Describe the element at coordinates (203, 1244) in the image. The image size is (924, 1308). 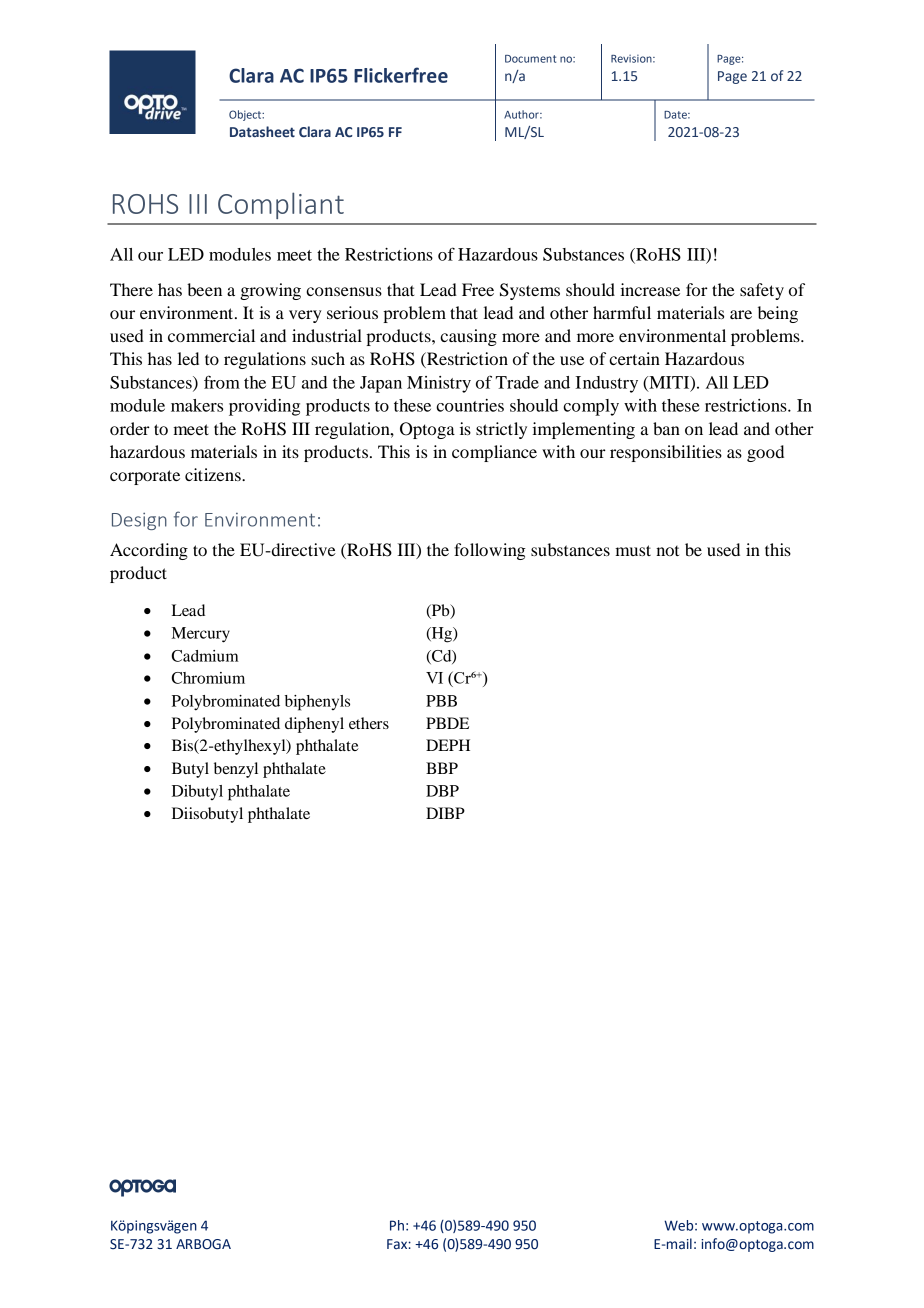
I see `ARBOGA` at that location.
